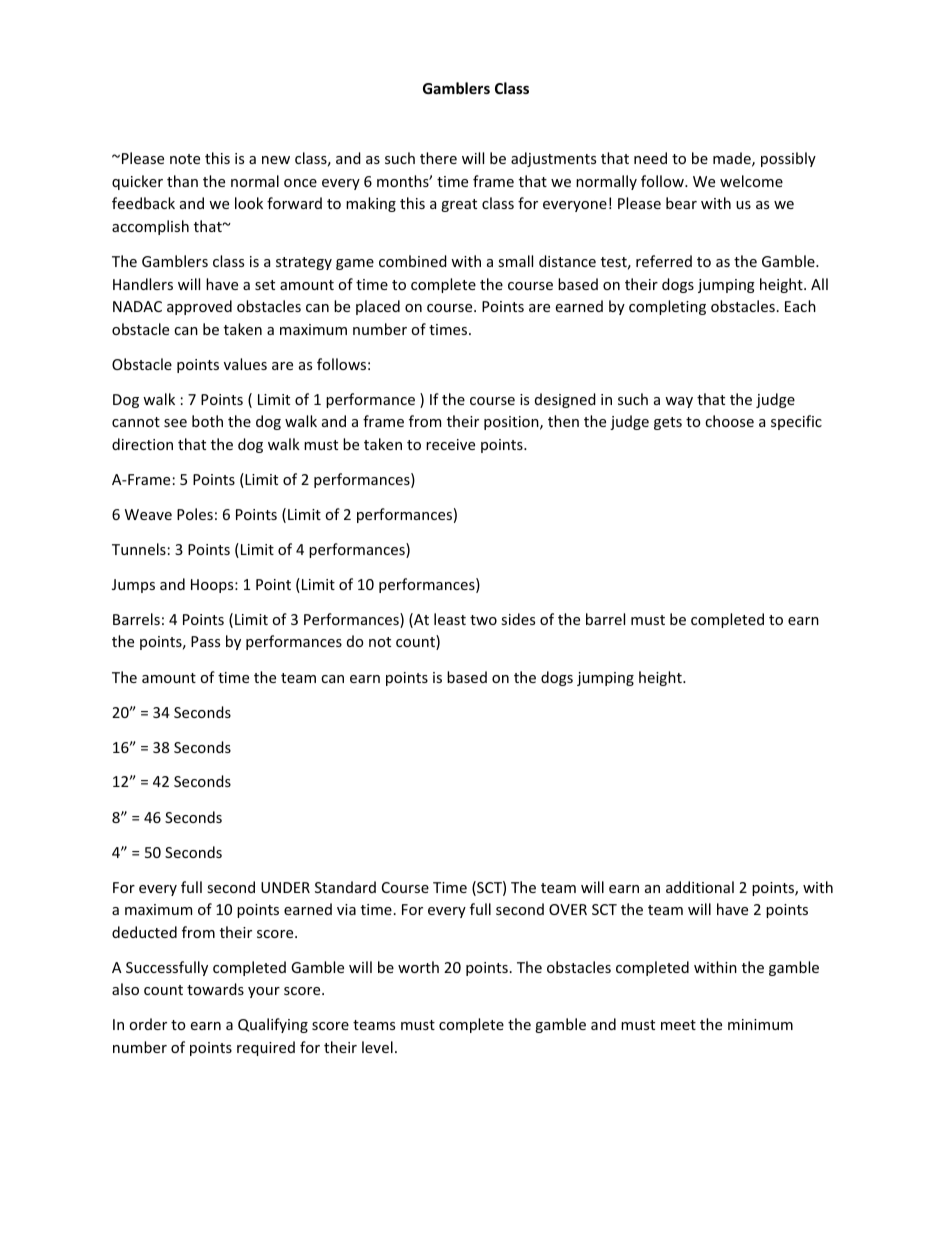  What do you see at coordinates (450, 444) in the page?
I see `receive` at bounding box center [450, 444].
